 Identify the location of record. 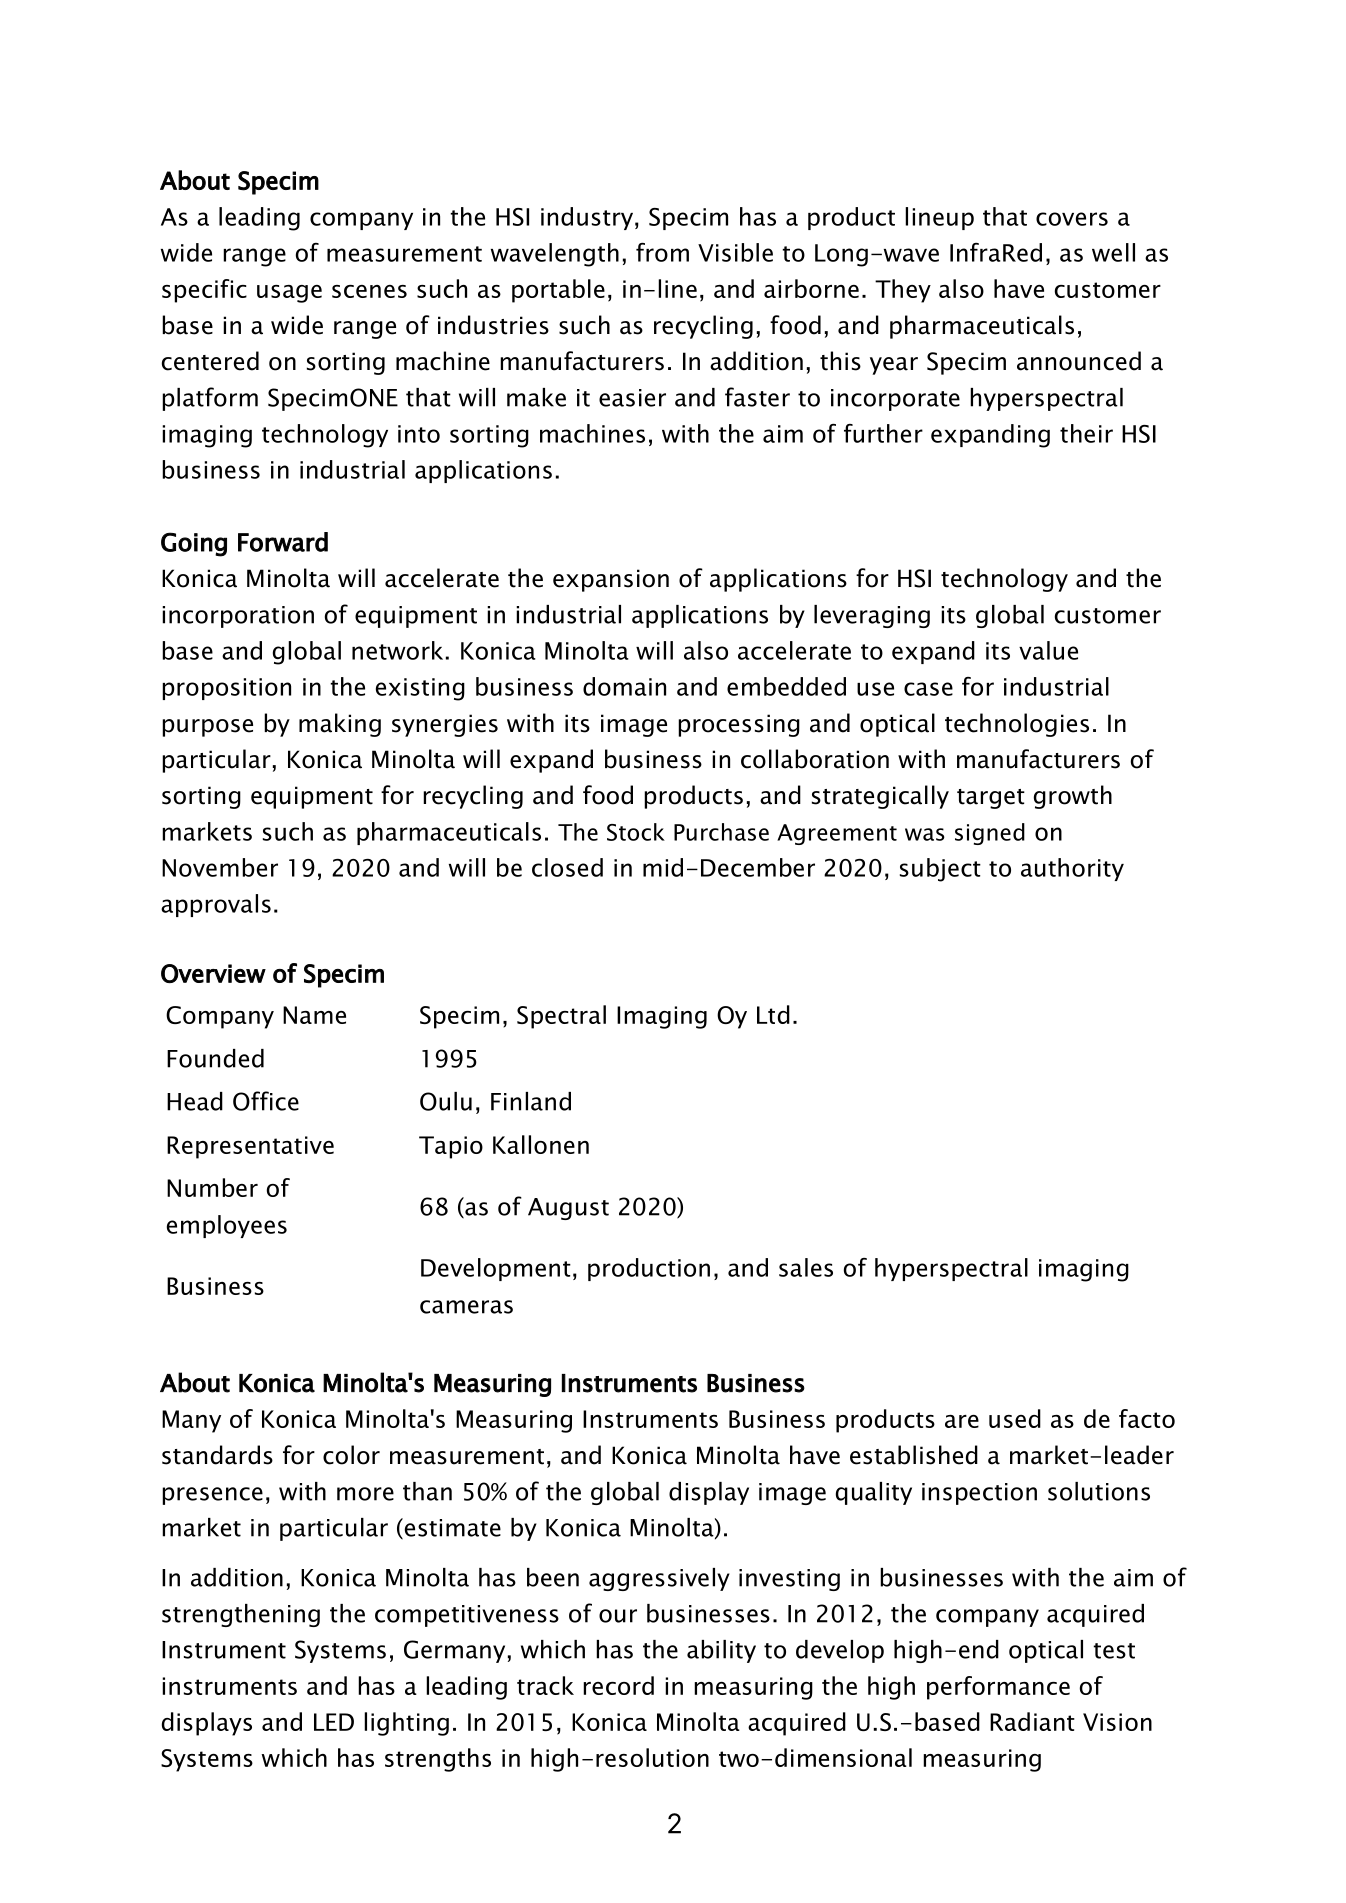
(618, 1685).
